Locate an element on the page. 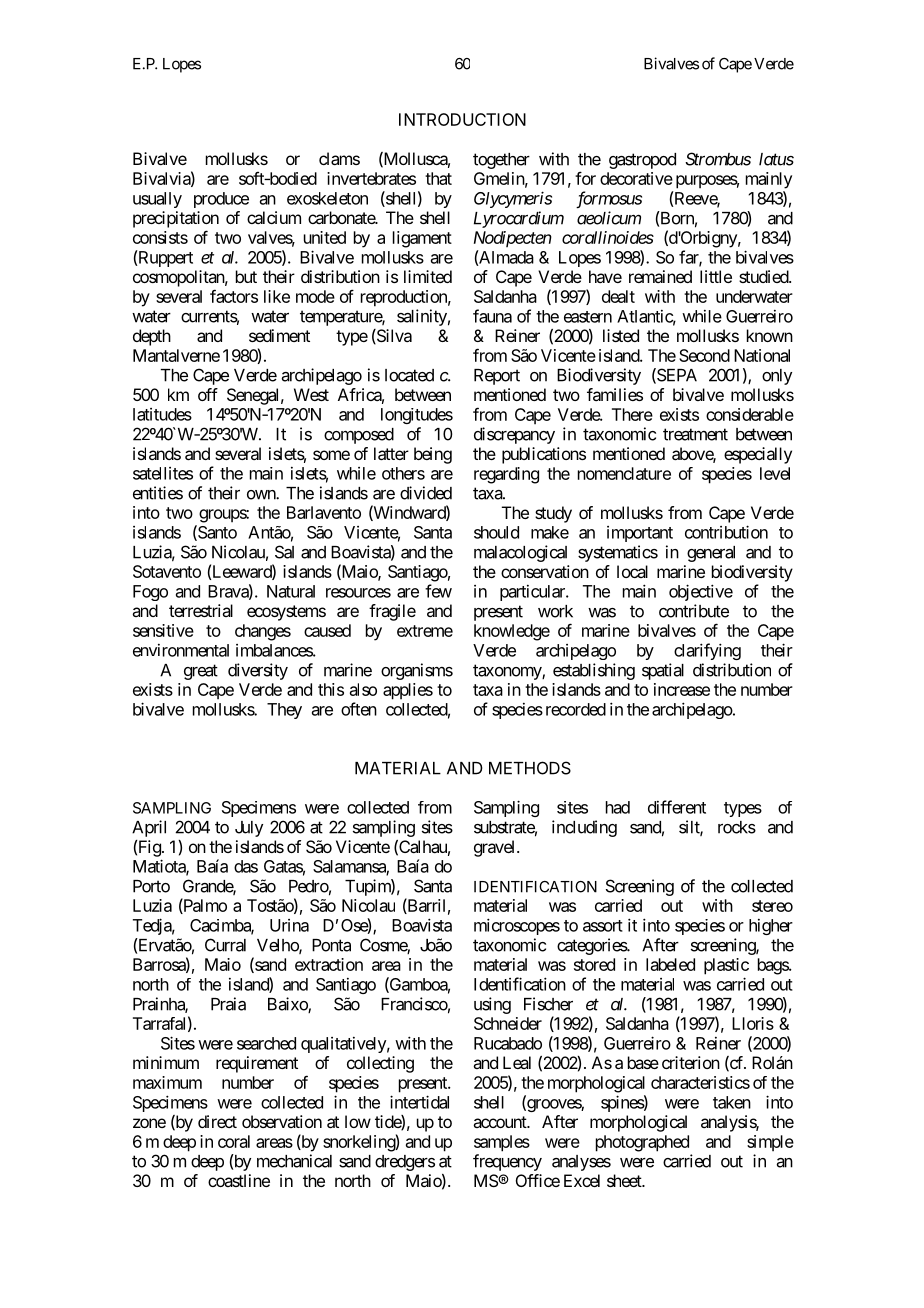 The height and width of the page is (1308, 924). INTRODUCTION is located at coordinates (462, 119).
